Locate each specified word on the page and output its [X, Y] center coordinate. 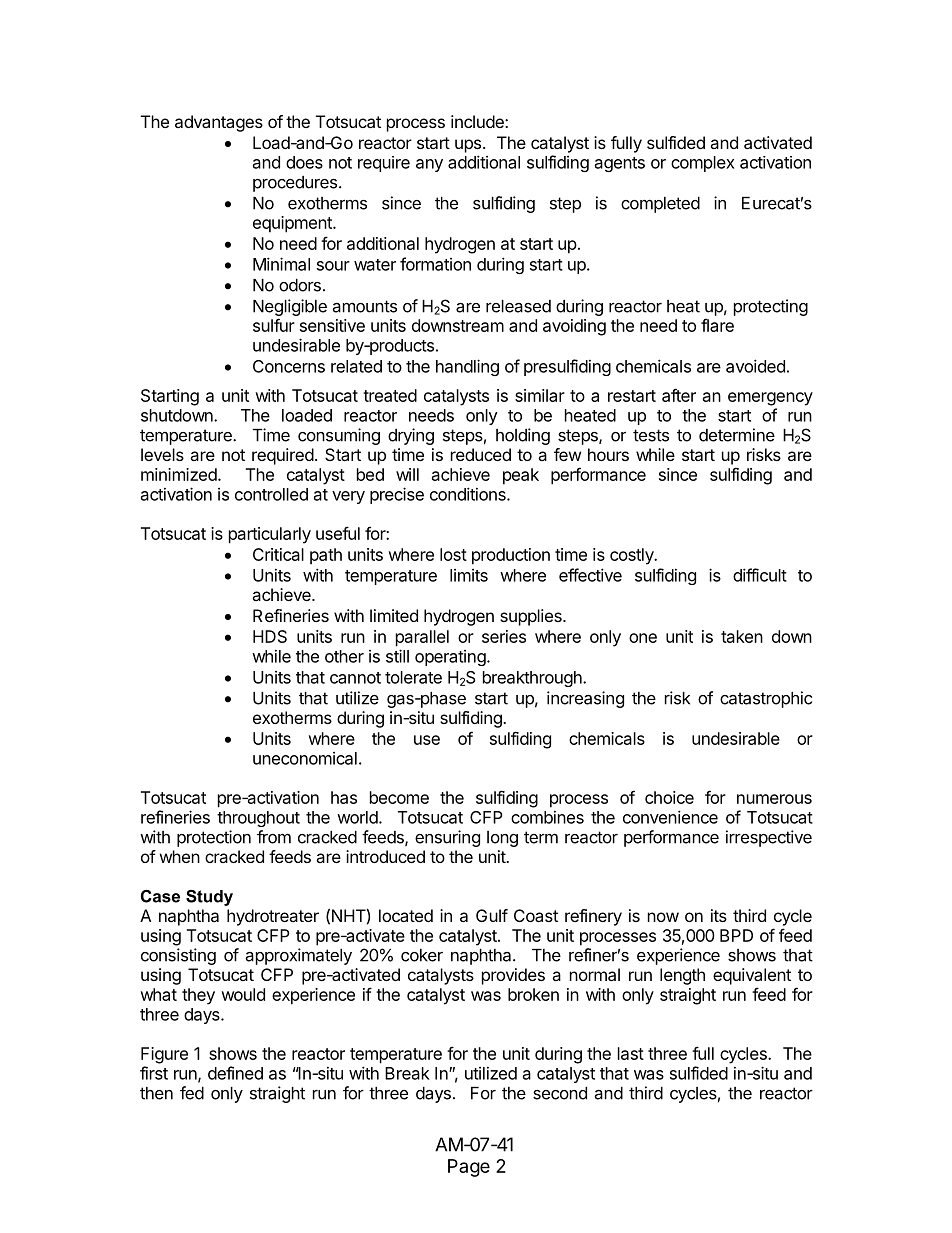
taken [742, 636]
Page [469, 1168]
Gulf [492, 915]
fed [192, 1093]
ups [468, 146]
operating [450, 658]
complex [702, 164]
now [663, 917]
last [631, 1053]
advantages [219, 123]
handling [467, 367]
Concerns [289, 366]
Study [209, 898]
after [679, 395]
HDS [270, 636]
